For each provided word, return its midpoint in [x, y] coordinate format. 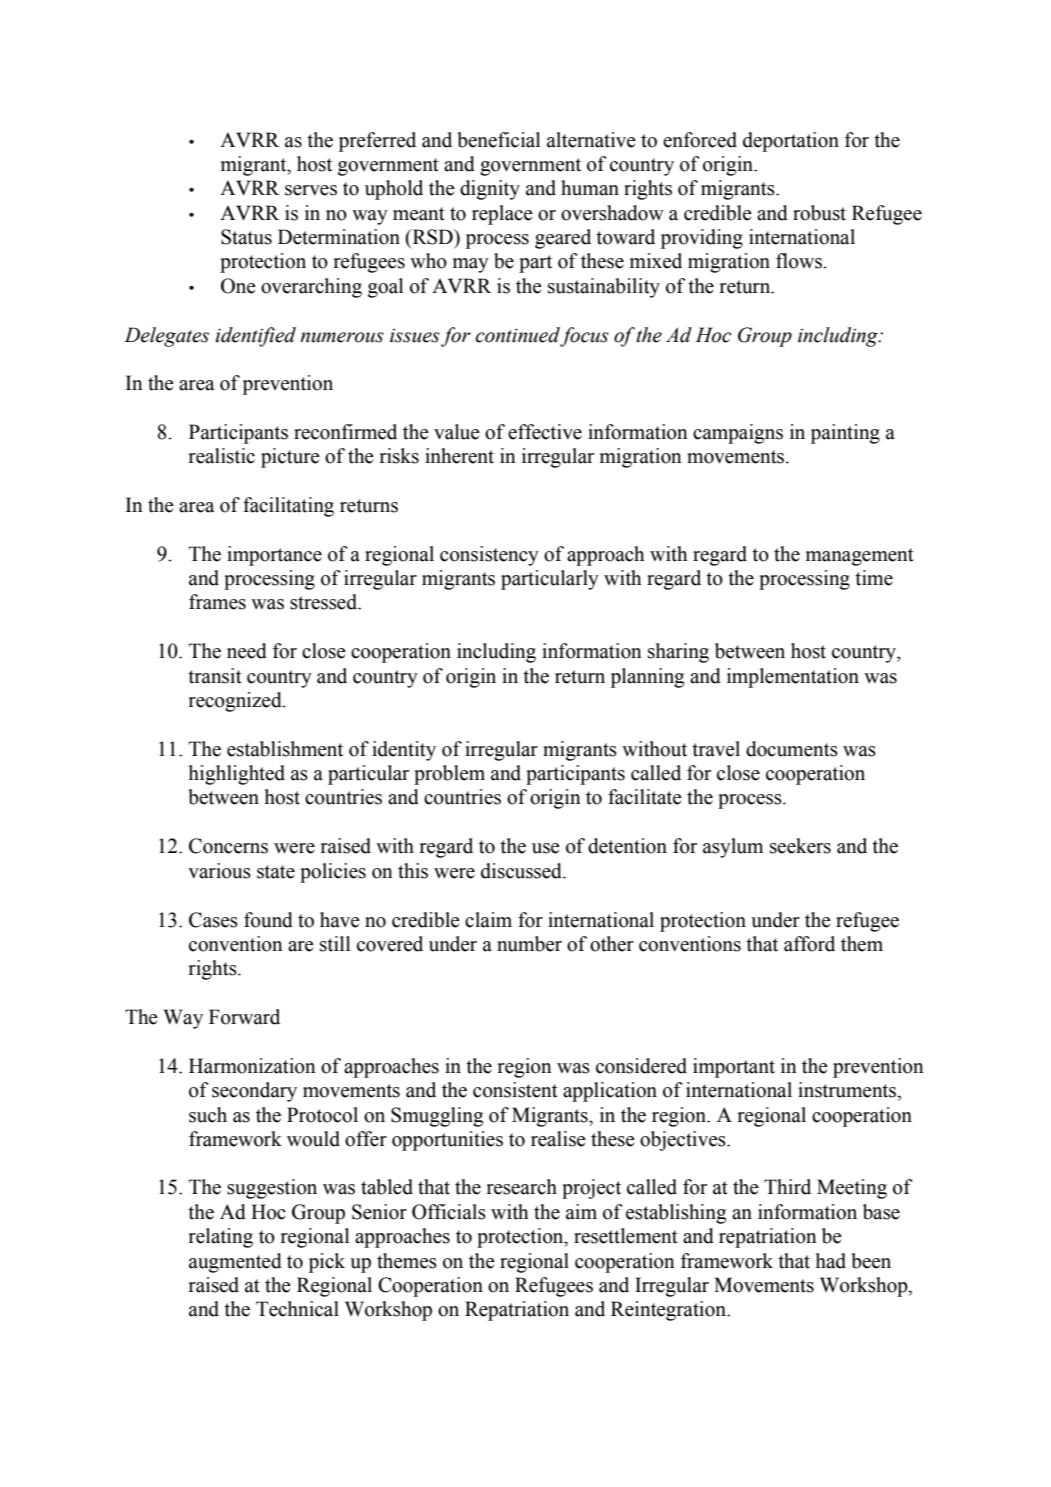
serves [311, 190]
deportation [791, 142]
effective [545, 432]
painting [845, 434]
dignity [490, 190]
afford [809, 944]
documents [792, 749]
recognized [236, 702]
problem [449, 775]
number [529, 944]
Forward [244, 1017]
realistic [222, 456]
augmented [235, 1263]
